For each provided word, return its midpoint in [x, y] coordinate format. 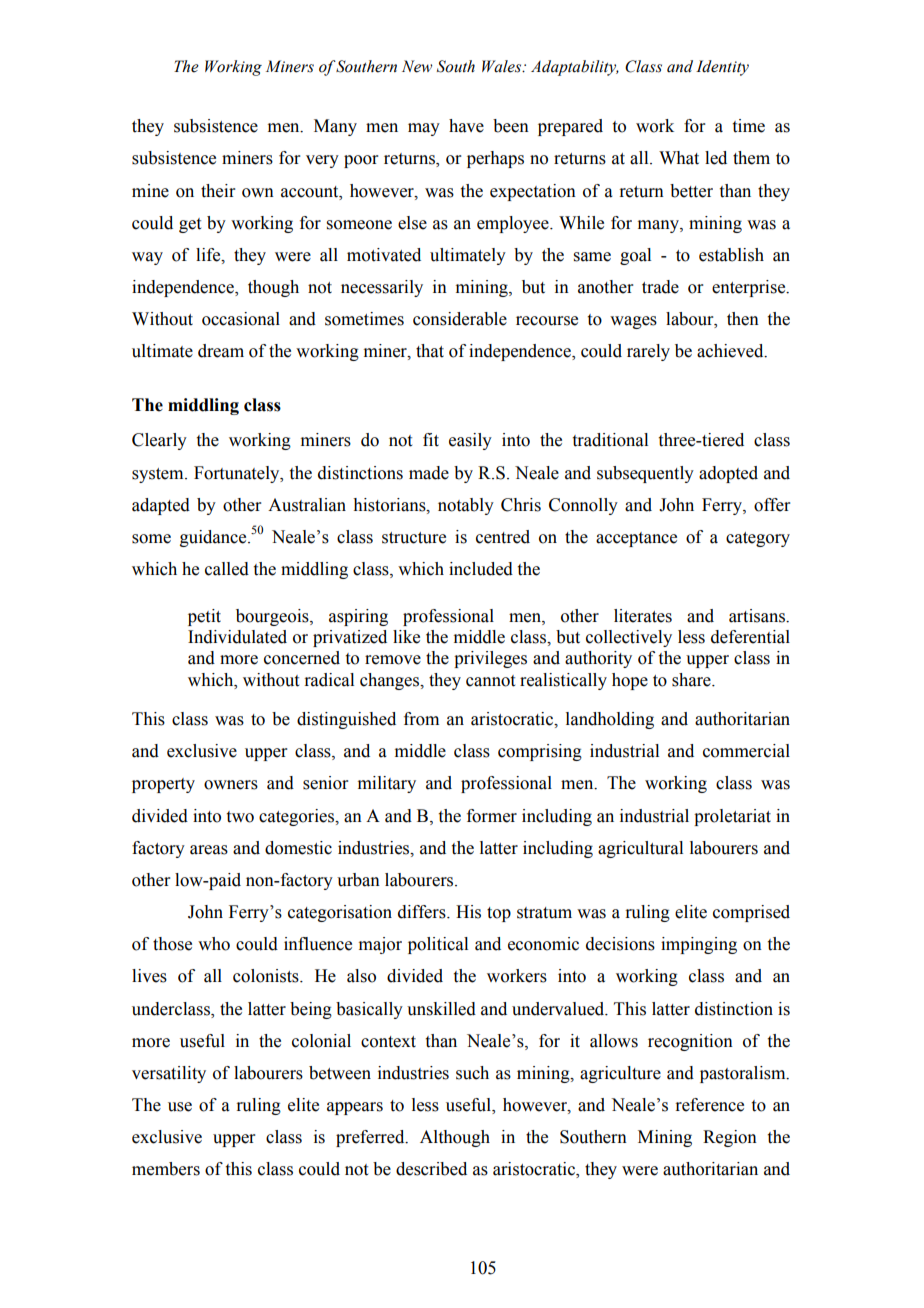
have [466, 126]
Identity [722, 68]
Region [730, 1138]
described [431, 1169]
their [218, 191]
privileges [490, 659]
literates [643, 616]
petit [204, 617]
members [166, 1169]
